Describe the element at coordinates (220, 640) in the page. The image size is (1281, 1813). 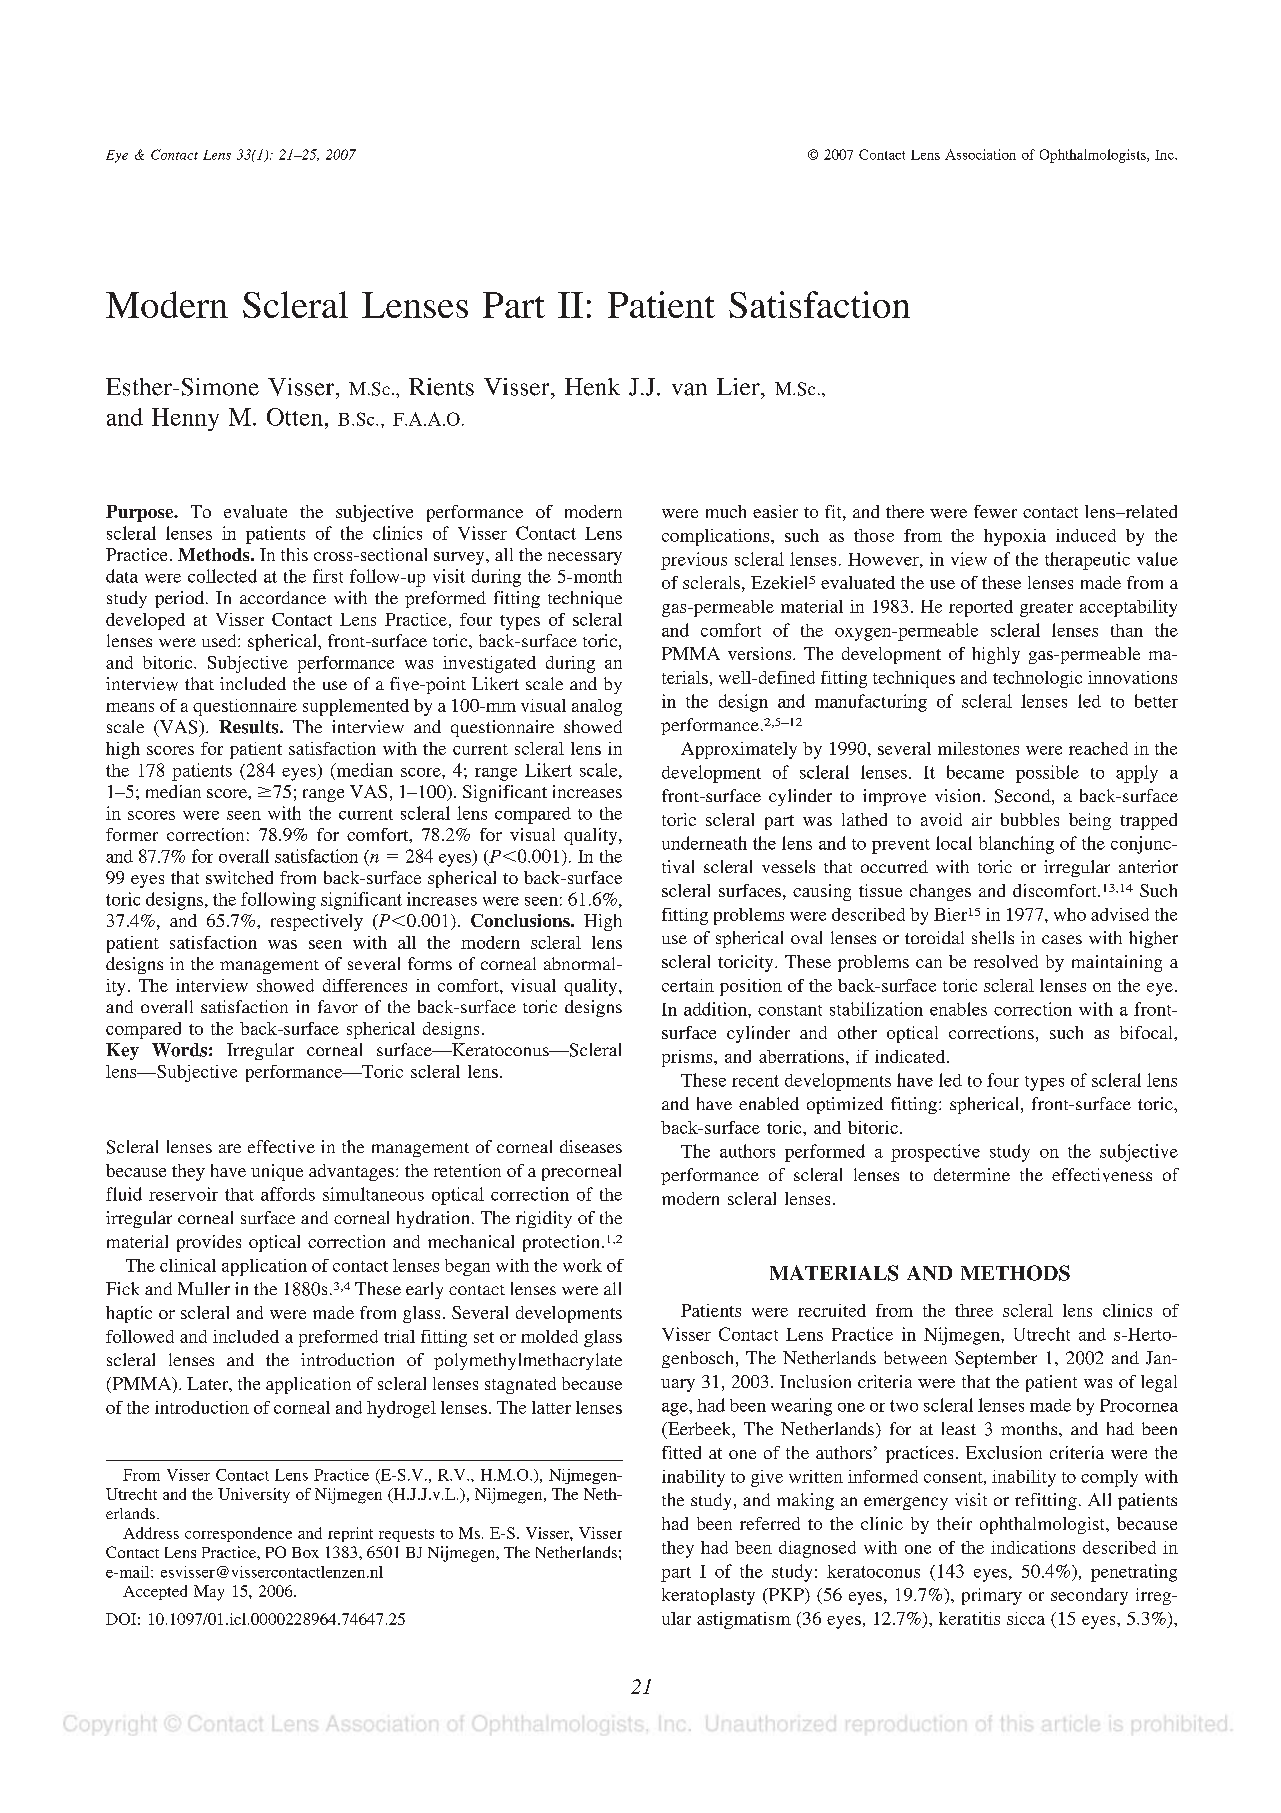
I see `used` at that location.
